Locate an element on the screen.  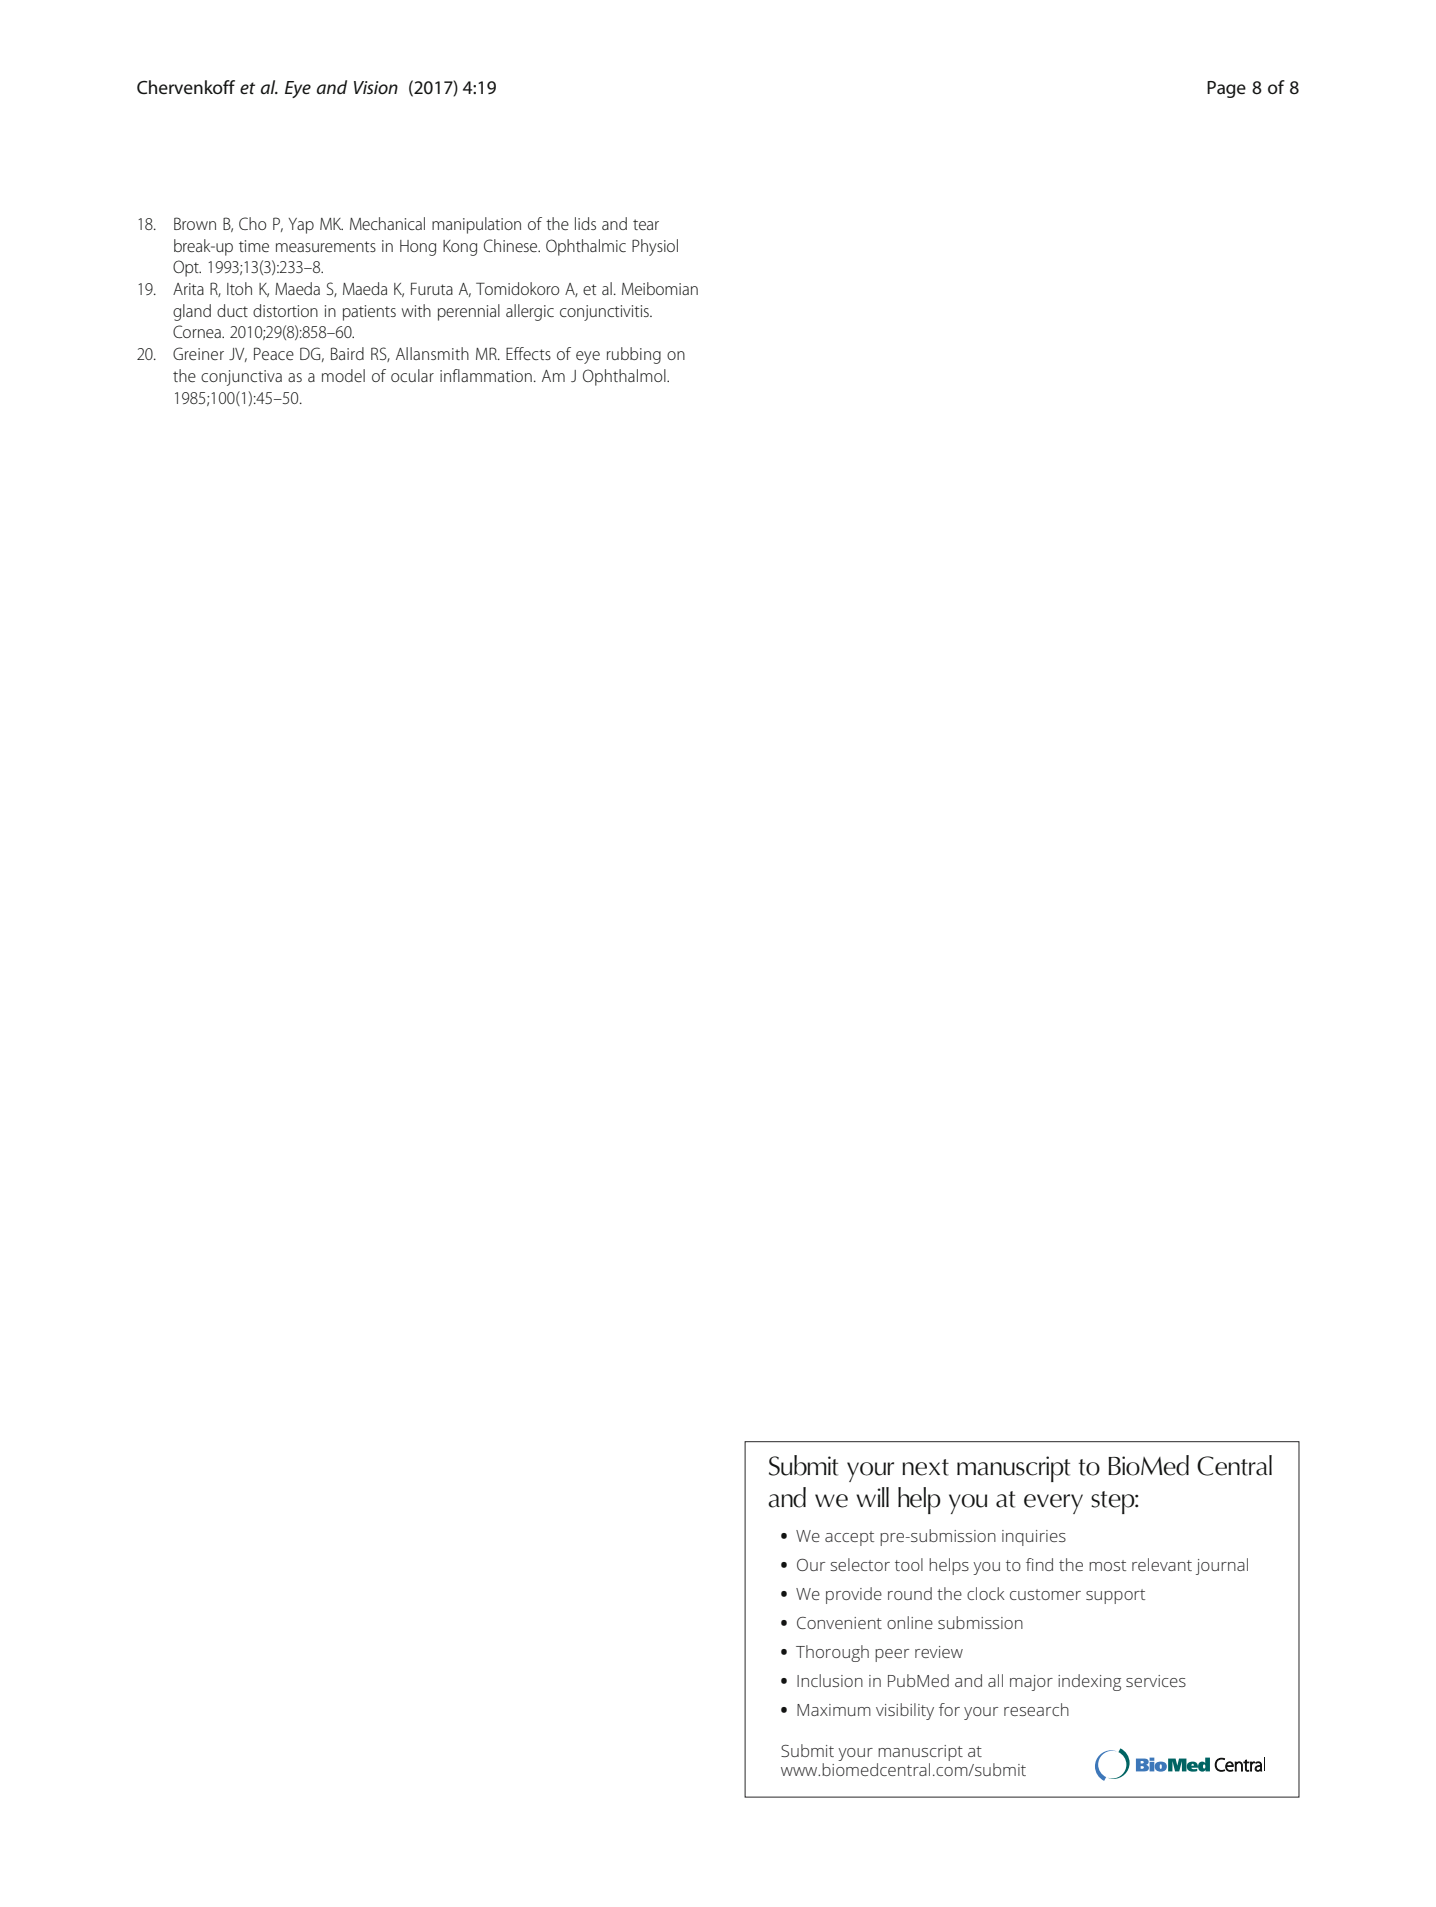
will is located at coordinates (872, 1497).
